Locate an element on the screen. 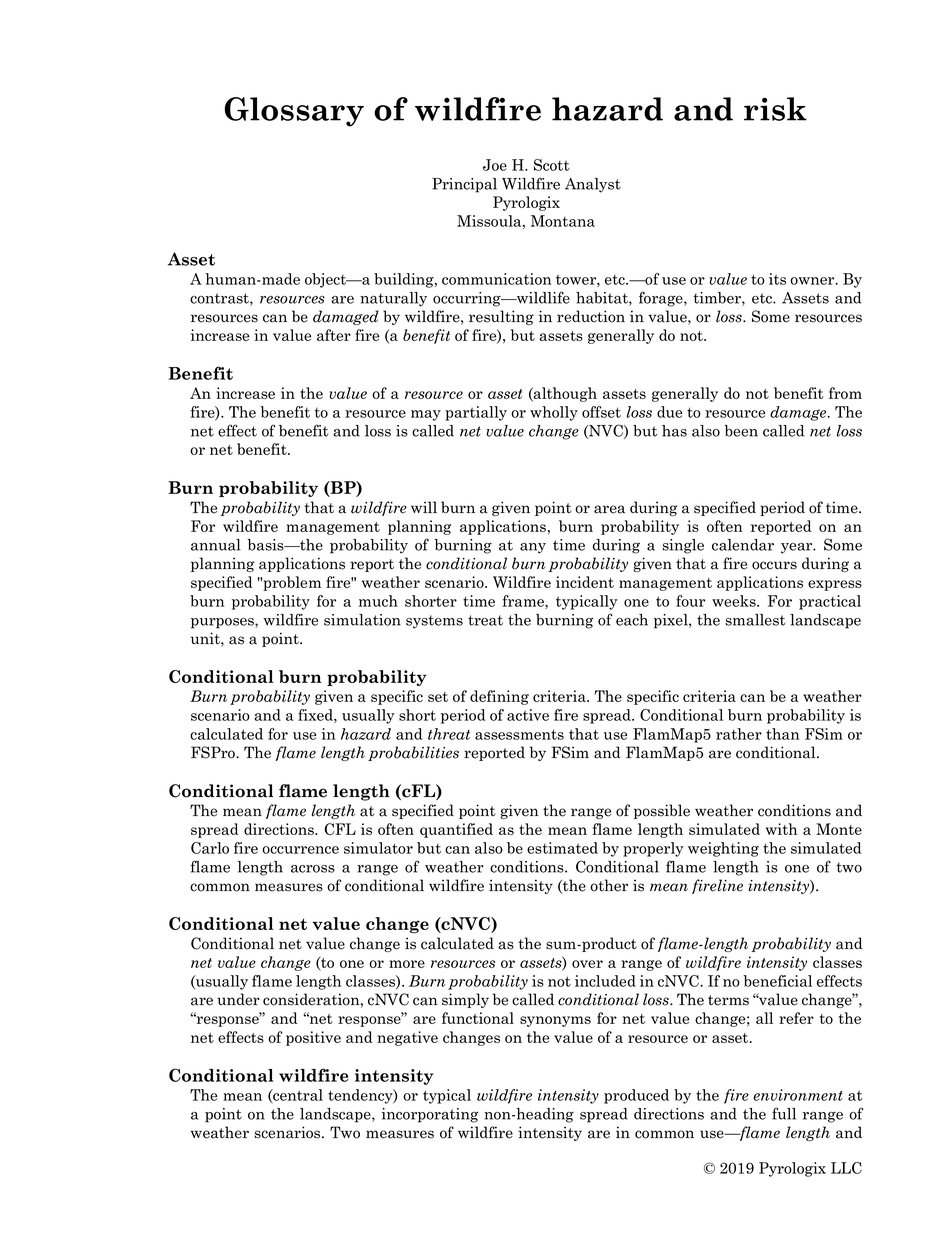 Image resolution: width=952 pixels, height=1233 pixels. been is located at coordinates (741, 431).
